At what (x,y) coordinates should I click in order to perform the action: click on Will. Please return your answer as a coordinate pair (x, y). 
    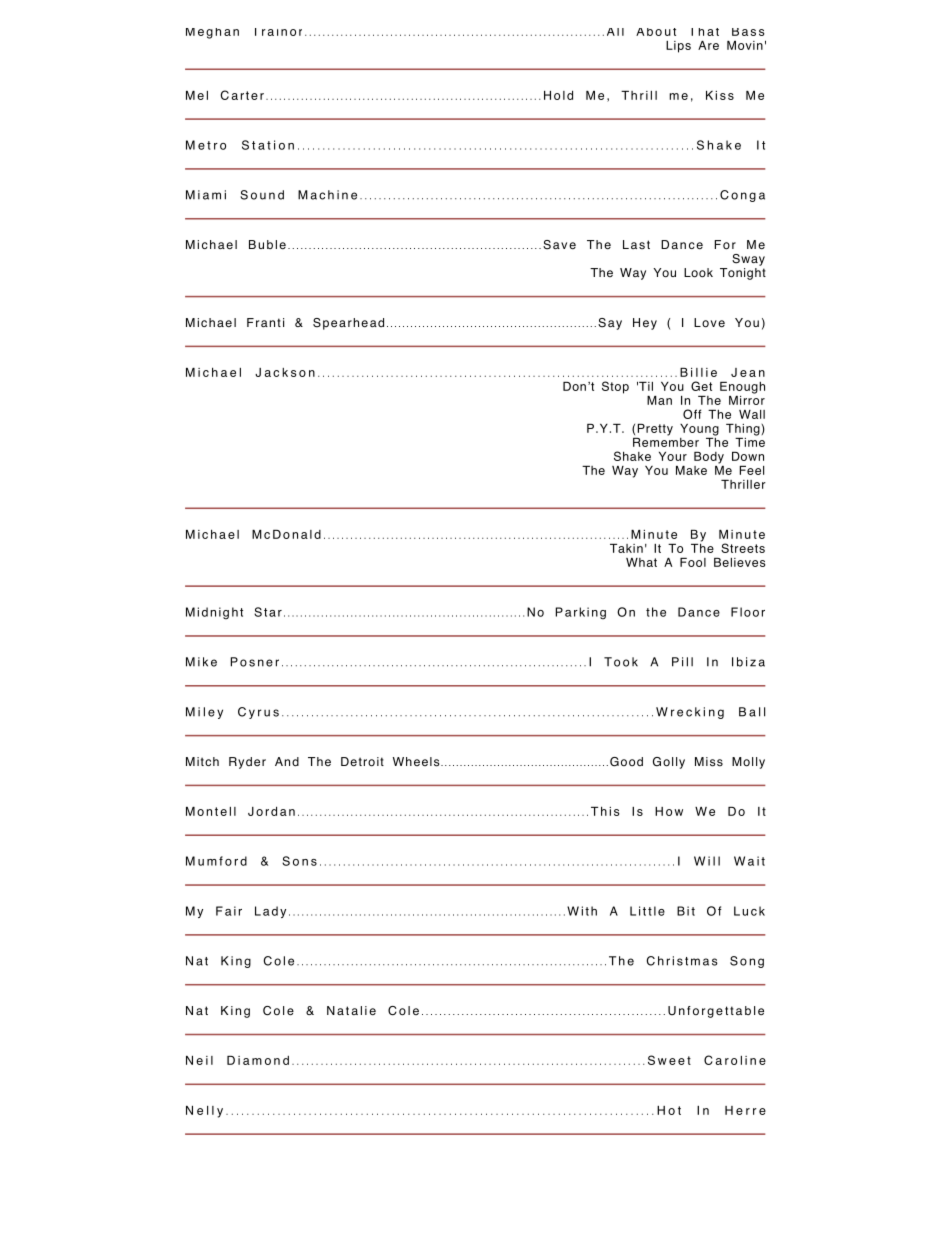
    Looking at the image, I should click on (707, 861).
